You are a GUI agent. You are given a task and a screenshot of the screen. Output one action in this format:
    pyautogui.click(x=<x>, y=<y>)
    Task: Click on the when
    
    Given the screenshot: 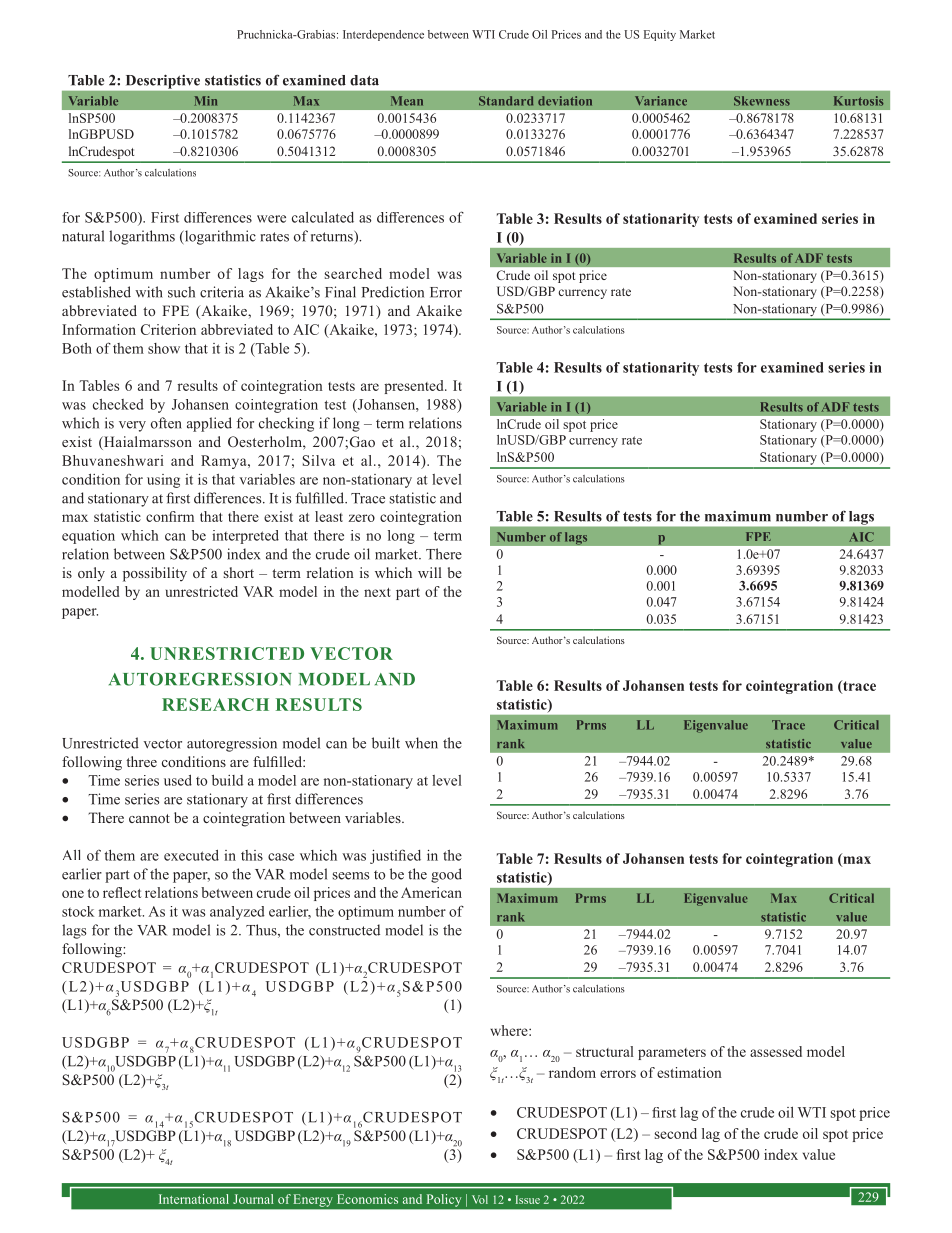 What is the action you would take?
    pyautogui.click(x=421, y=743)
